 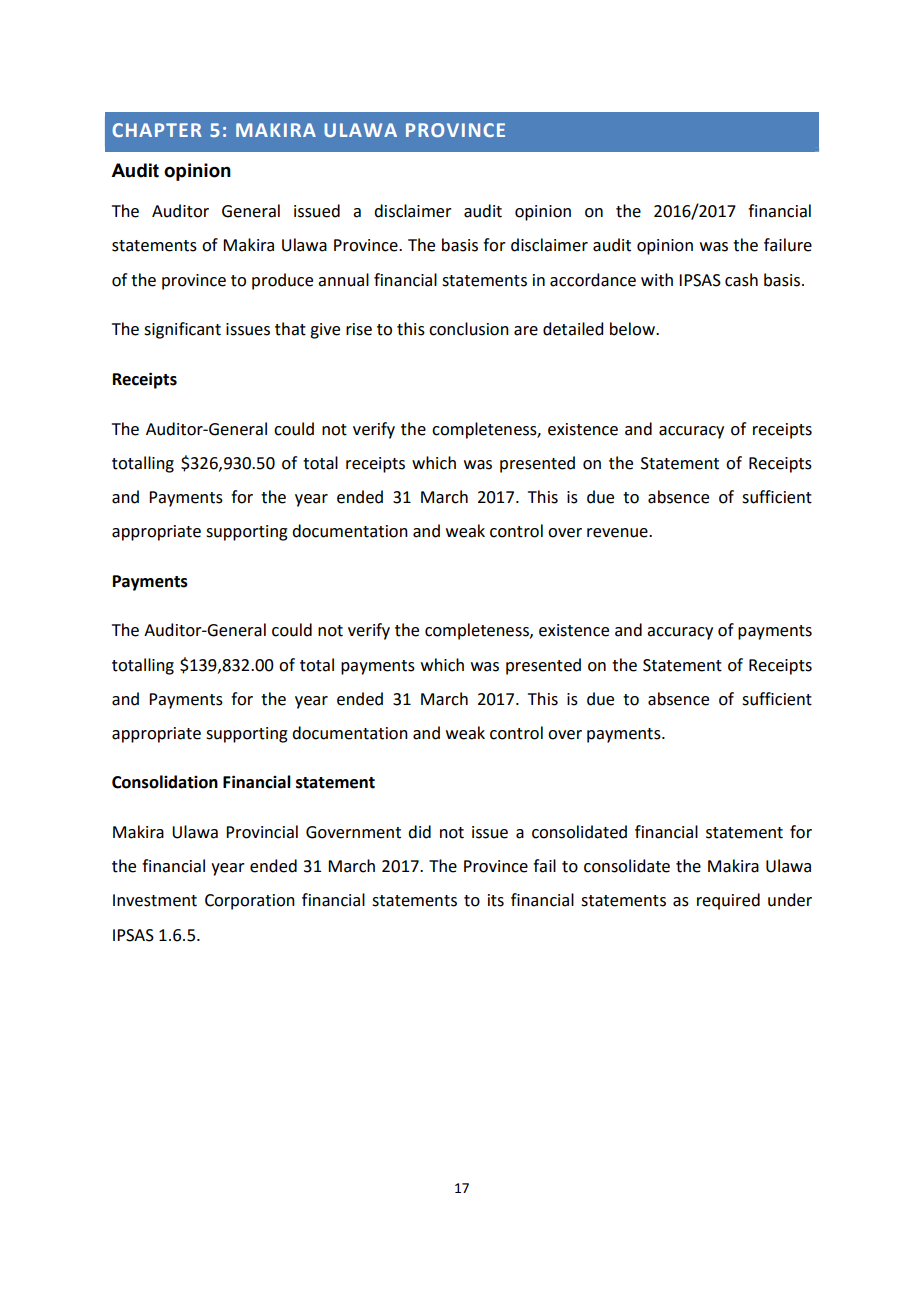 What do you see at coordinates (250, 902) in the screenshot?
I see `Corporation` at bounding box center [250, 902].
